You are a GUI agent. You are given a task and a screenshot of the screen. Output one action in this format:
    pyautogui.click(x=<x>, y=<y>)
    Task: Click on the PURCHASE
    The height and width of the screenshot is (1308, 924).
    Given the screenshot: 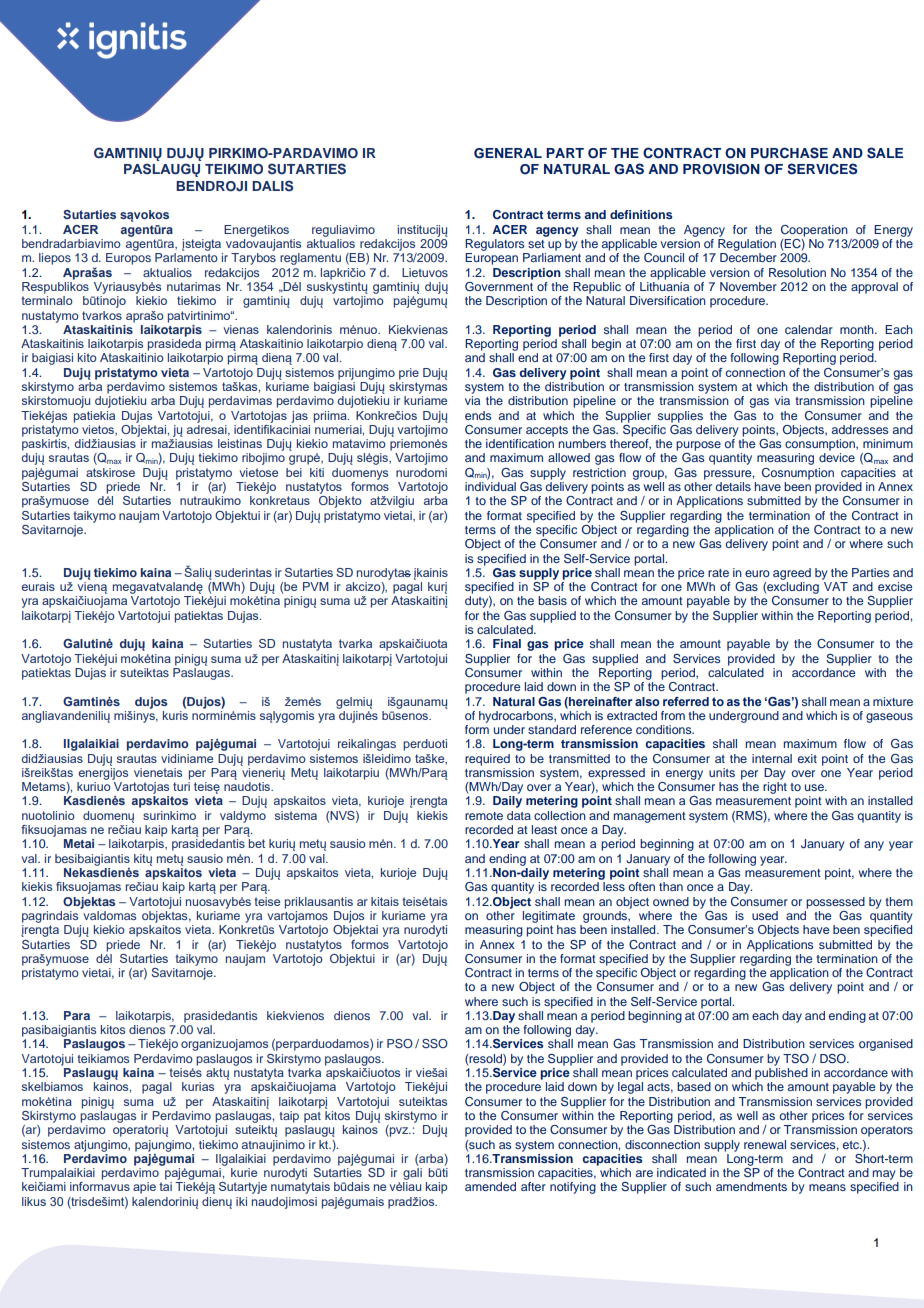 What is the action you would take?
    pyautogui.click(x=789, y=153)
